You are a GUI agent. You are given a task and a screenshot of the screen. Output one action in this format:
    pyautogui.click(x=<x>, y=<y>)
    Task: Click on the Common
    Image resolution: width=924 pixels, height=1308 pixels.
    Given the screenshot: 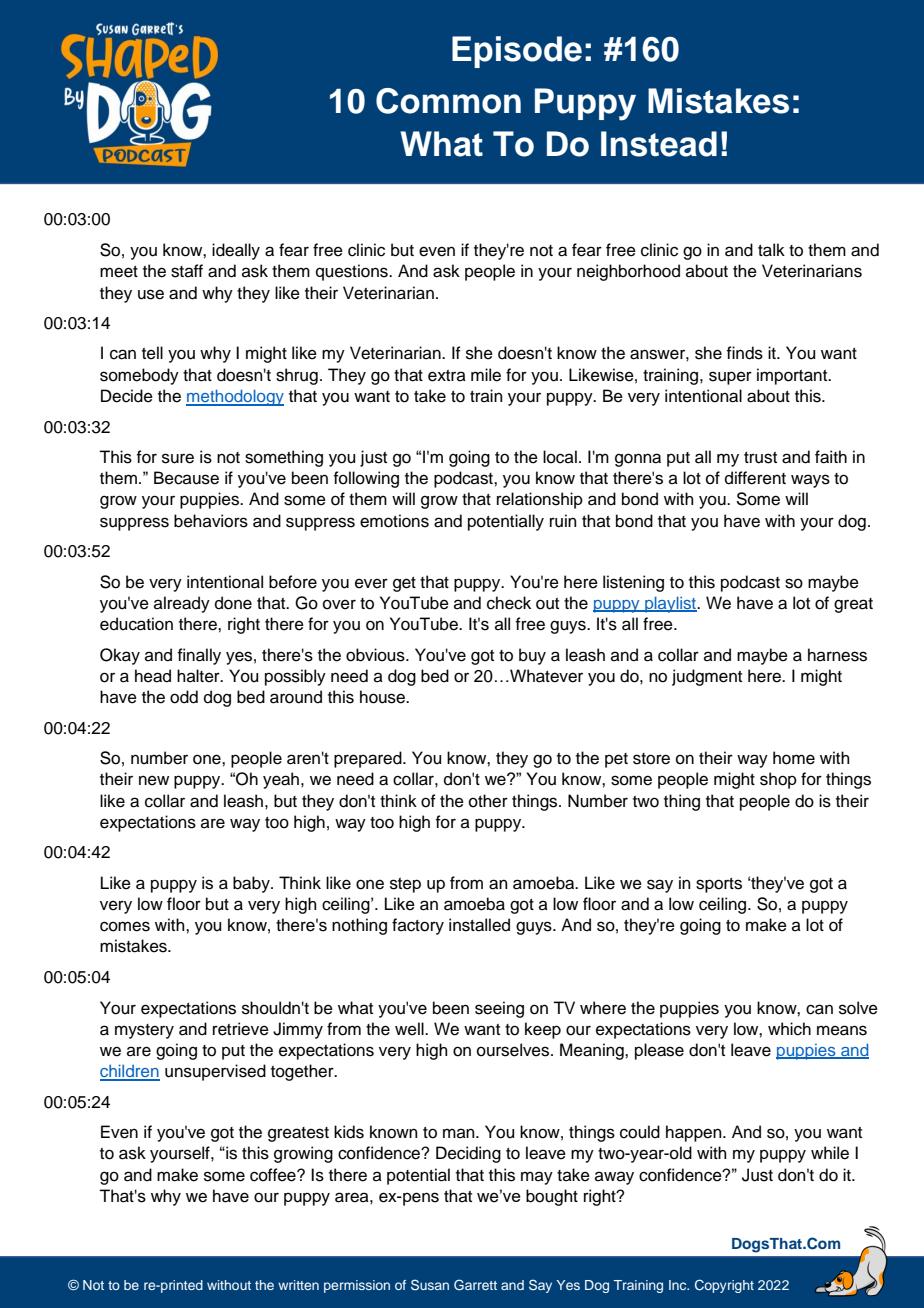 What is the action you would take?
    pyautogui.click(x=448, y=101)
